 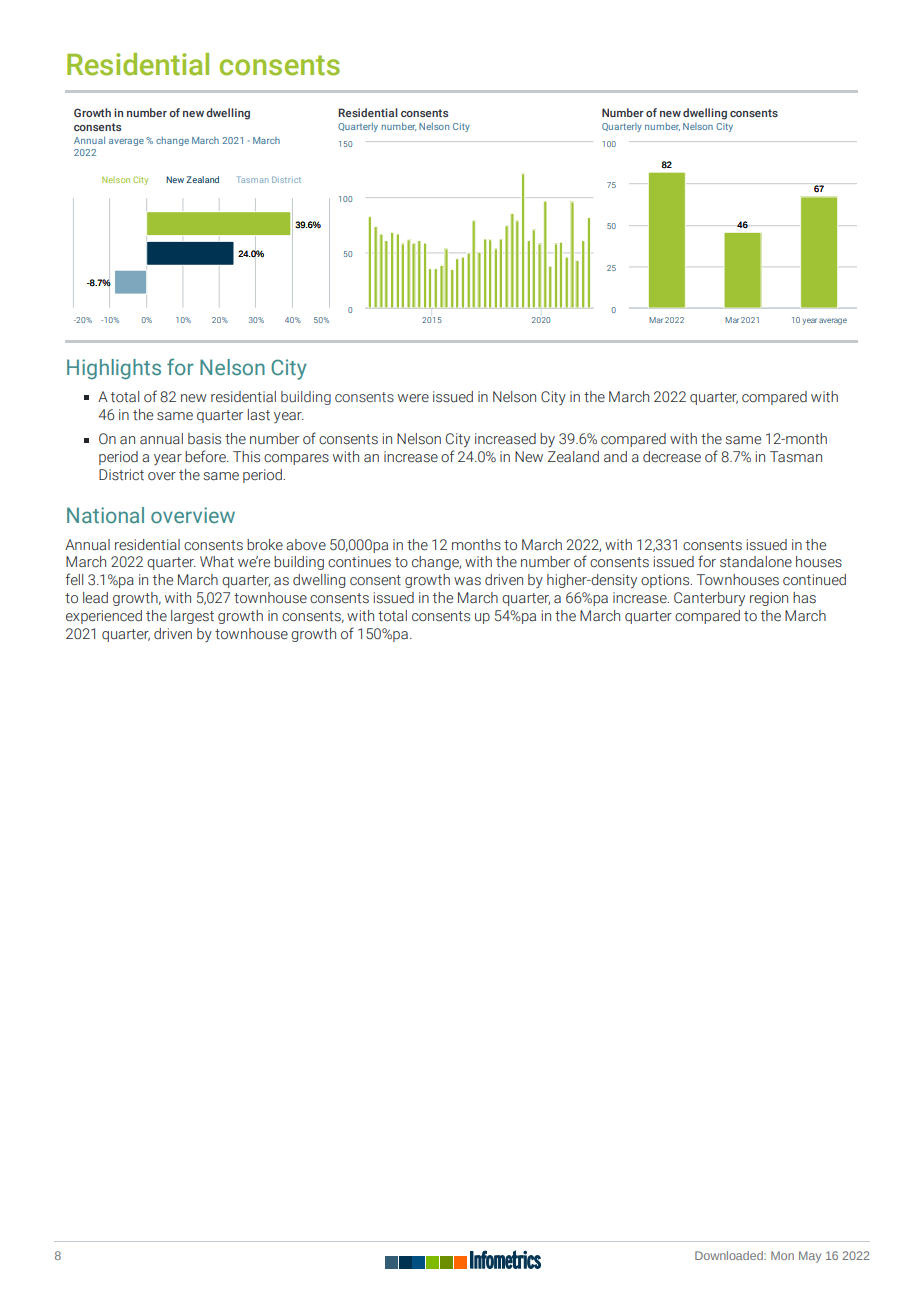 I want to click on May, so click(x=810, y=1257).
